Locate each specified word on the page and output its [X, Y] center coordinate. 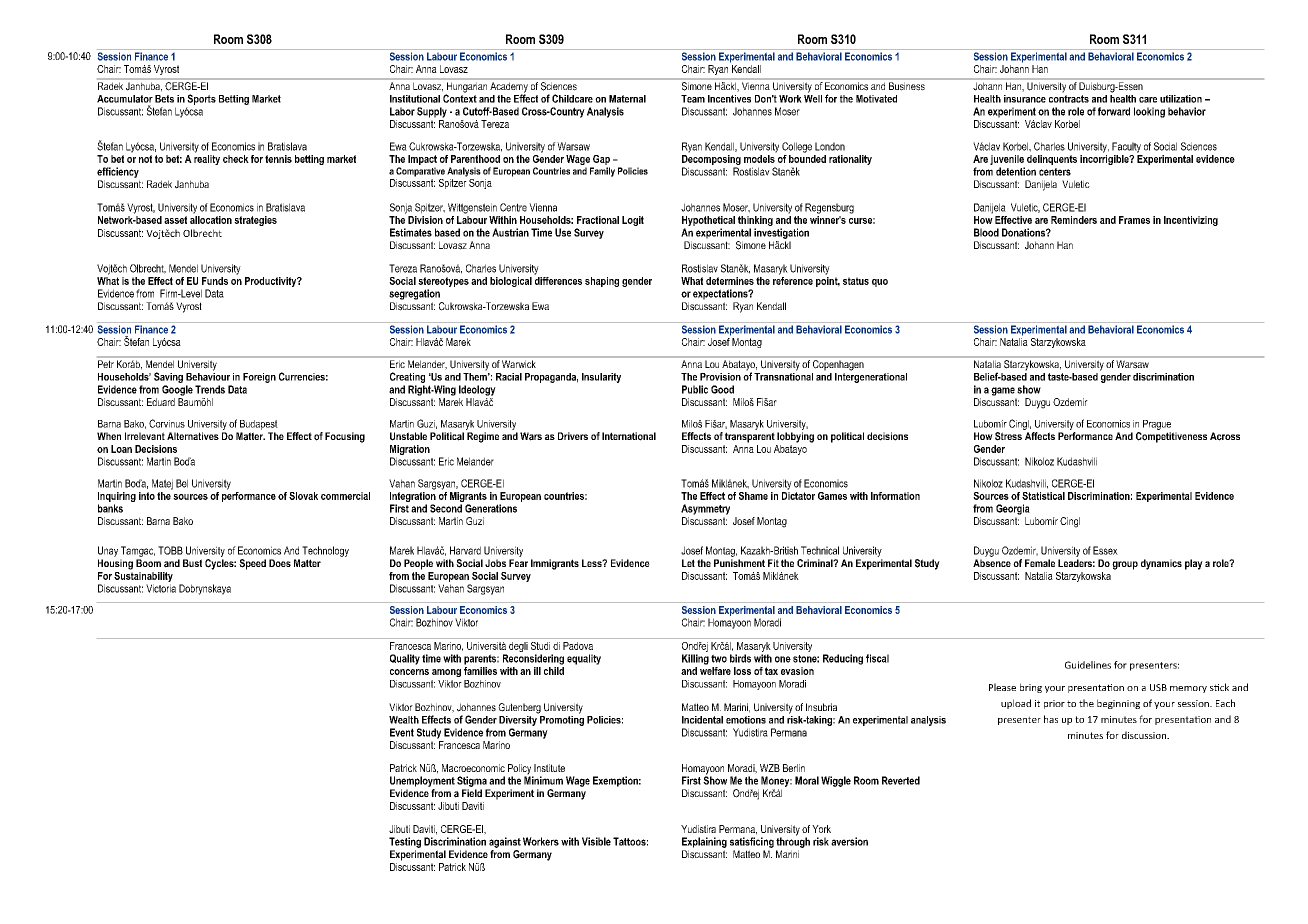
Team [693, 99]
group [1125, 565]
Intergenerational [871, 376]
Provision [720, 377]
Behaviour [208, 375]
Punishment [739, 563]
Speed [252, 564]
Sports [201, 99]
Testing [405, 842]
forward [1114, 111]
